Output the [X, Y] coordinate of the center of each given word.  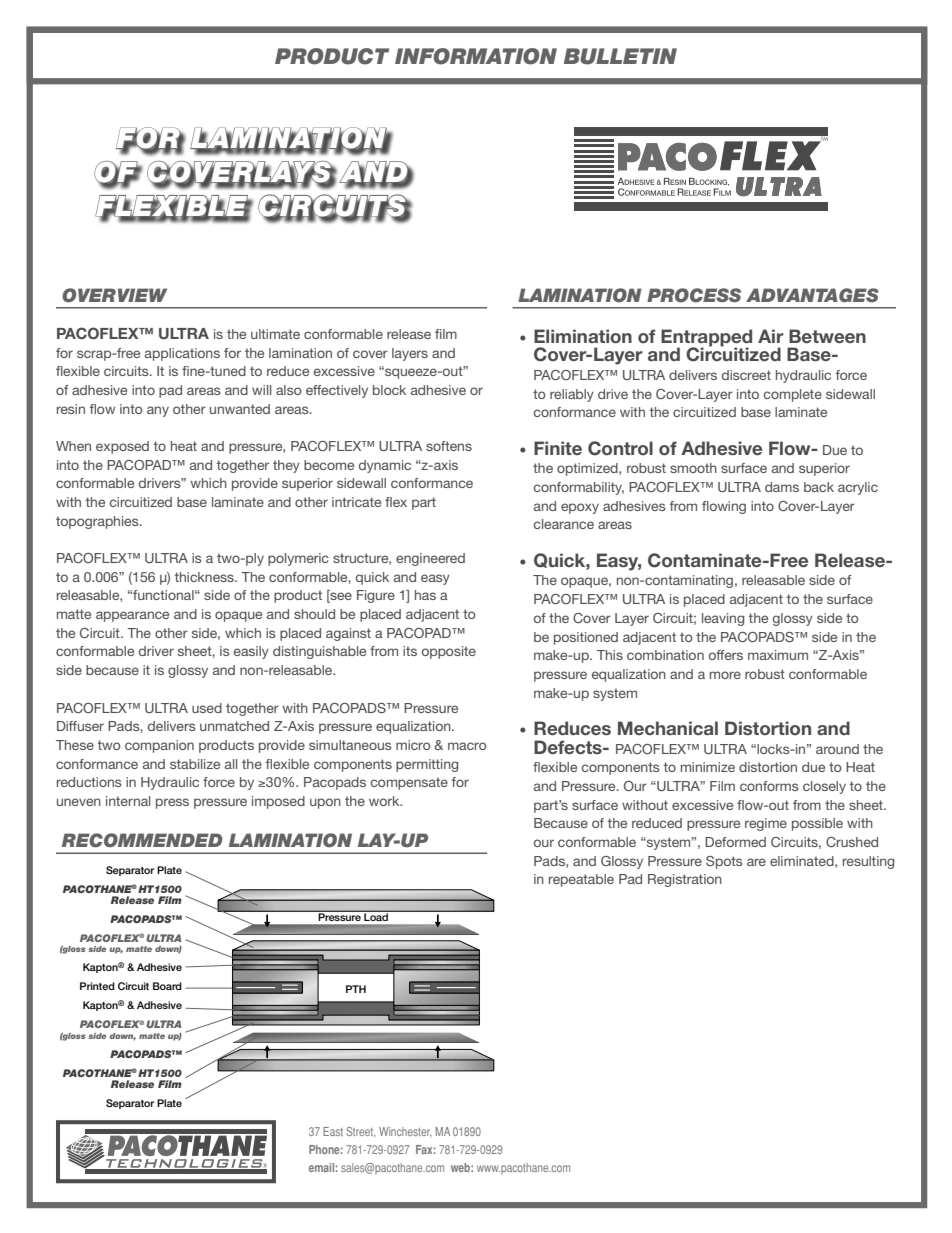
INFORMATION [476, 56]
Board [167, 986]
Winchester [405, 1131]
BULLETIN [620, 56]
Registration [685, 880]
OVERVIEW [114, 295]
